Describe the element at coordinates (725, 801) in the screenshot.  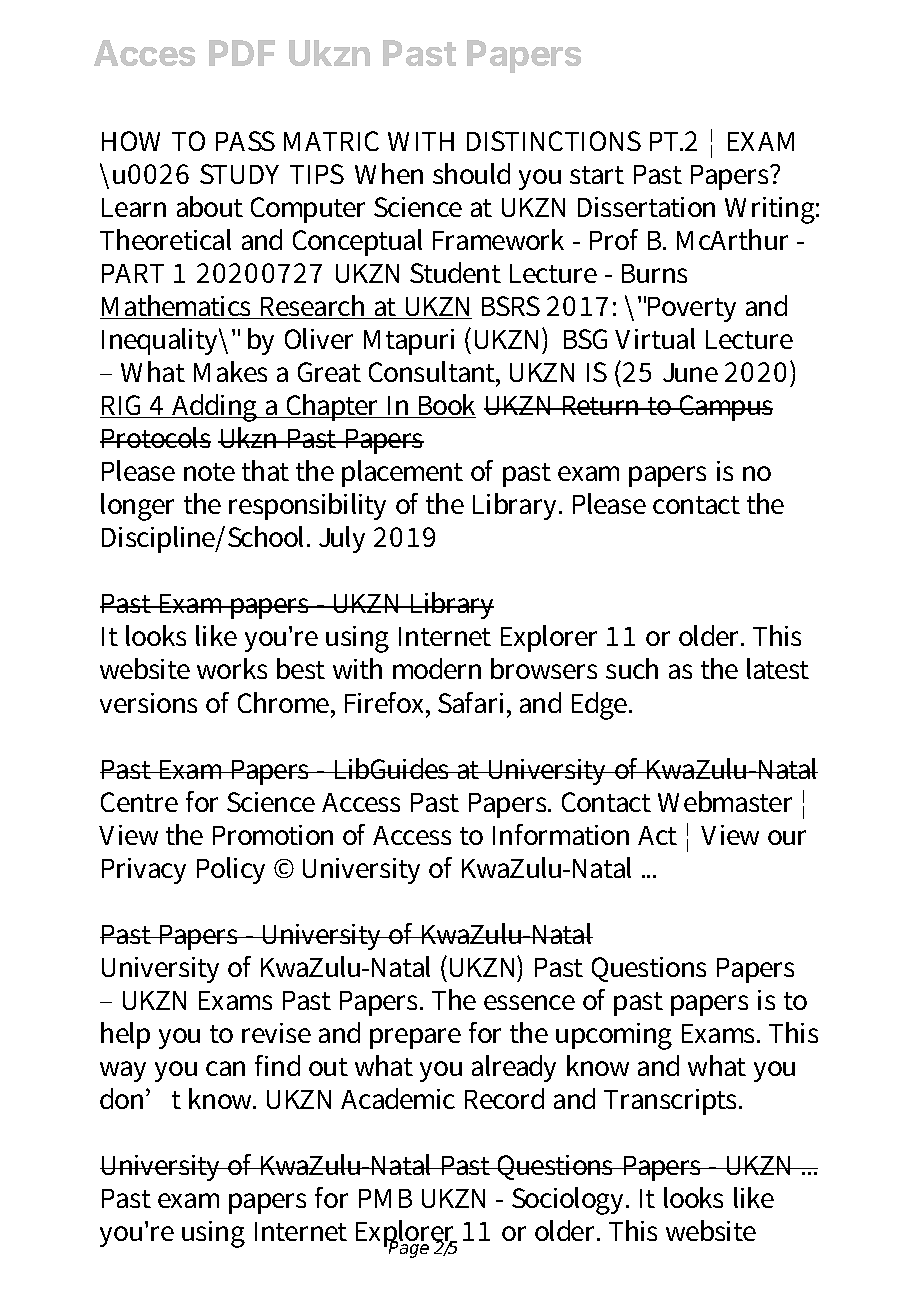
I see `Webmaster` at that location.
